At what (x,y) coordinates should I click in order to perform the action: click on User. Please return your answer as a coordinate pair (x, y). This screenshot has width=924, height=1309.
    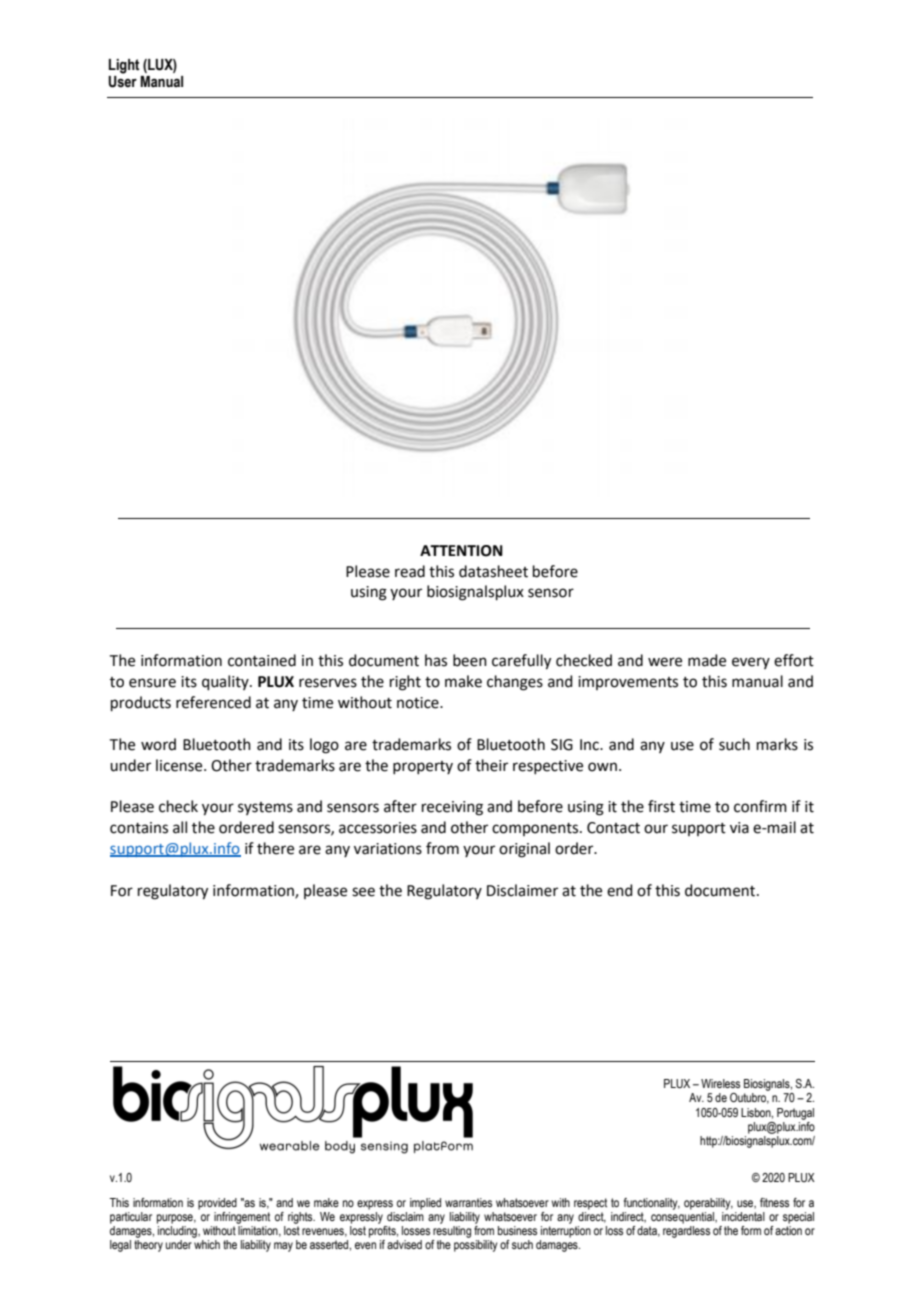
    Looking at the image, I should click on (122, 82).
